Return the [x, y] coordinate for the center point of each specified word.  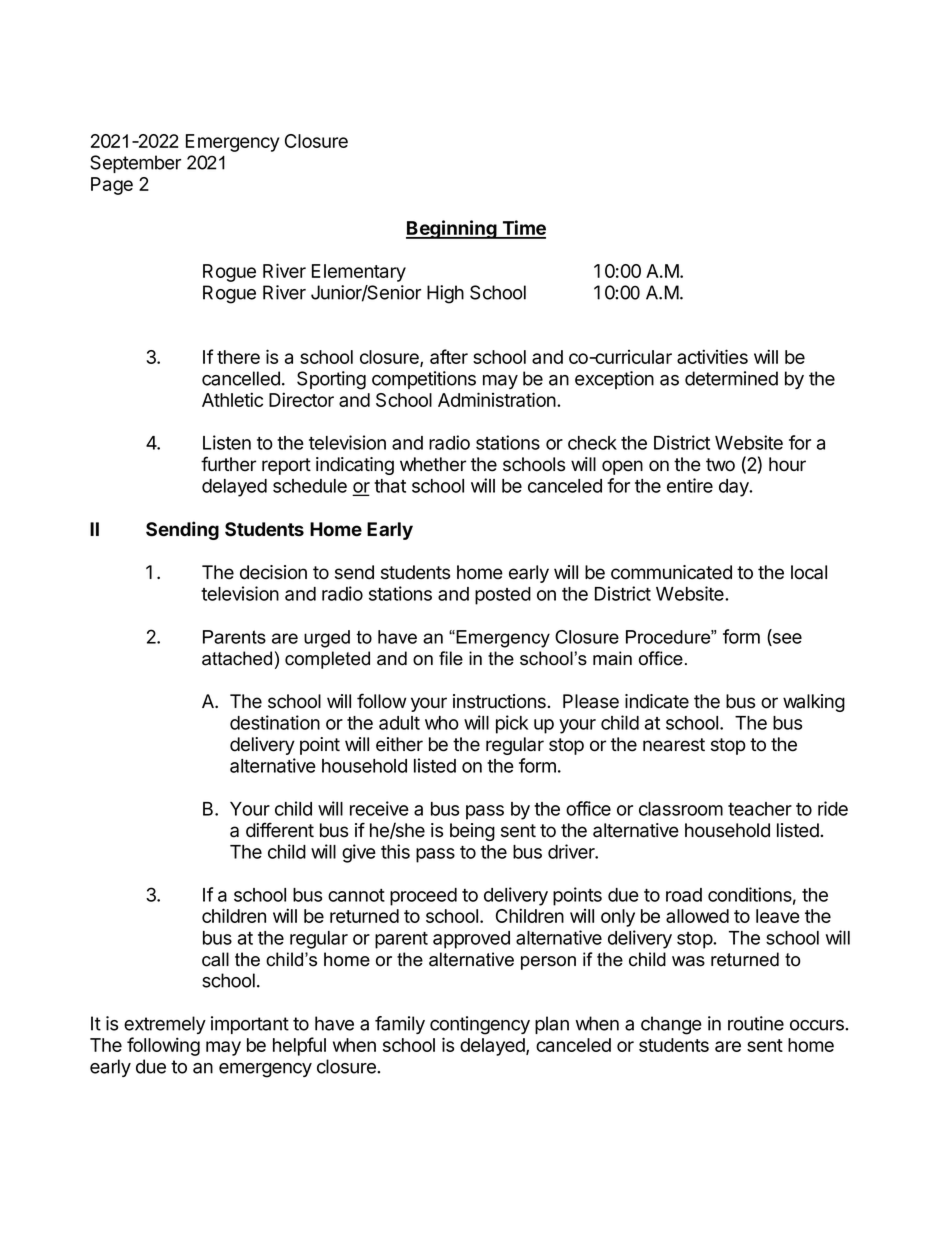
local [809, 572]
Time [523, 229]
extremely [165, 1025]
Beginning [452, 229]
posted [503, 596]
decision [273, 572]
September [135, 164]
